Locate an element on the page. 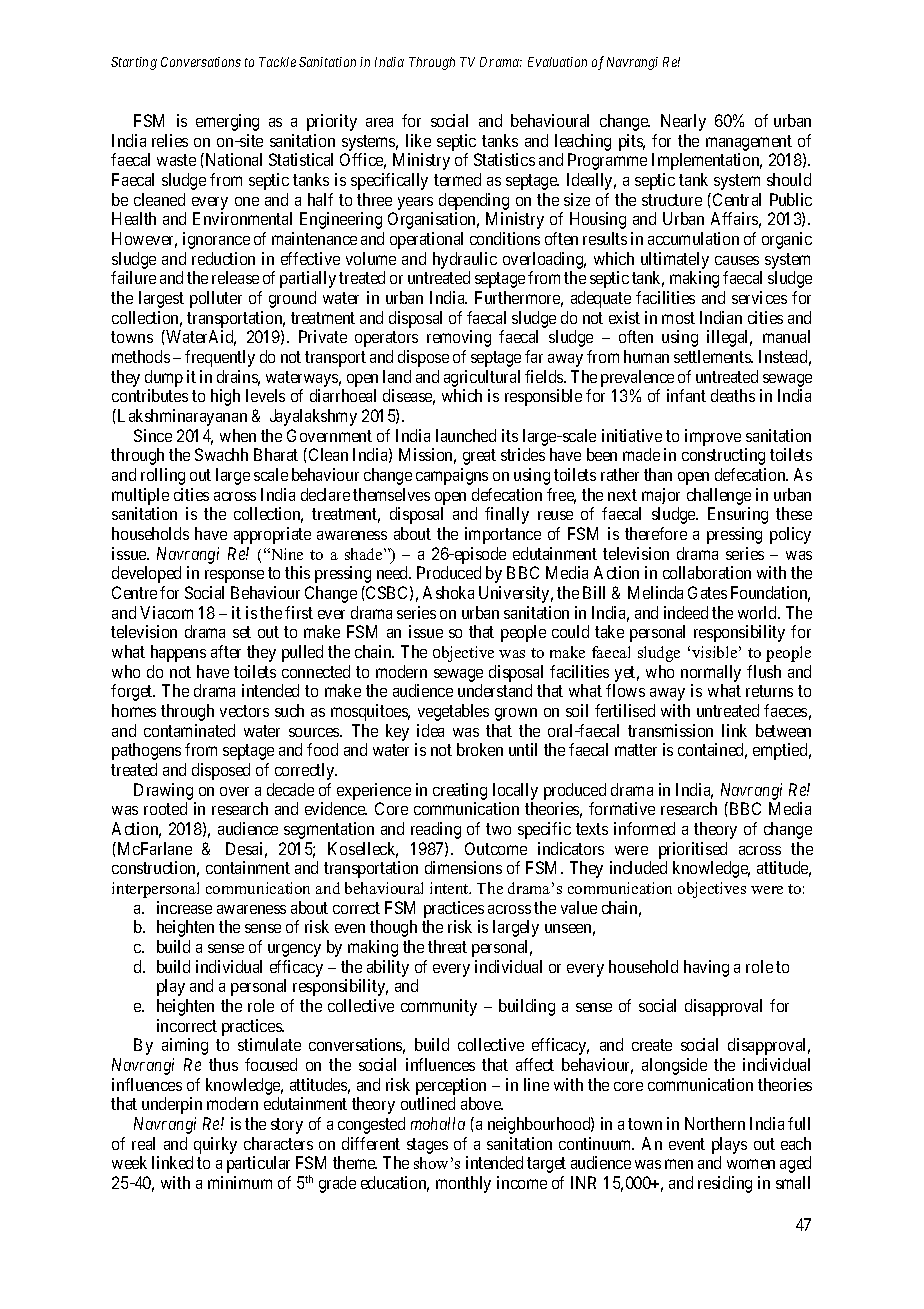 The image size is (924, 1309). emerging is located at coordinates (227, 122).
